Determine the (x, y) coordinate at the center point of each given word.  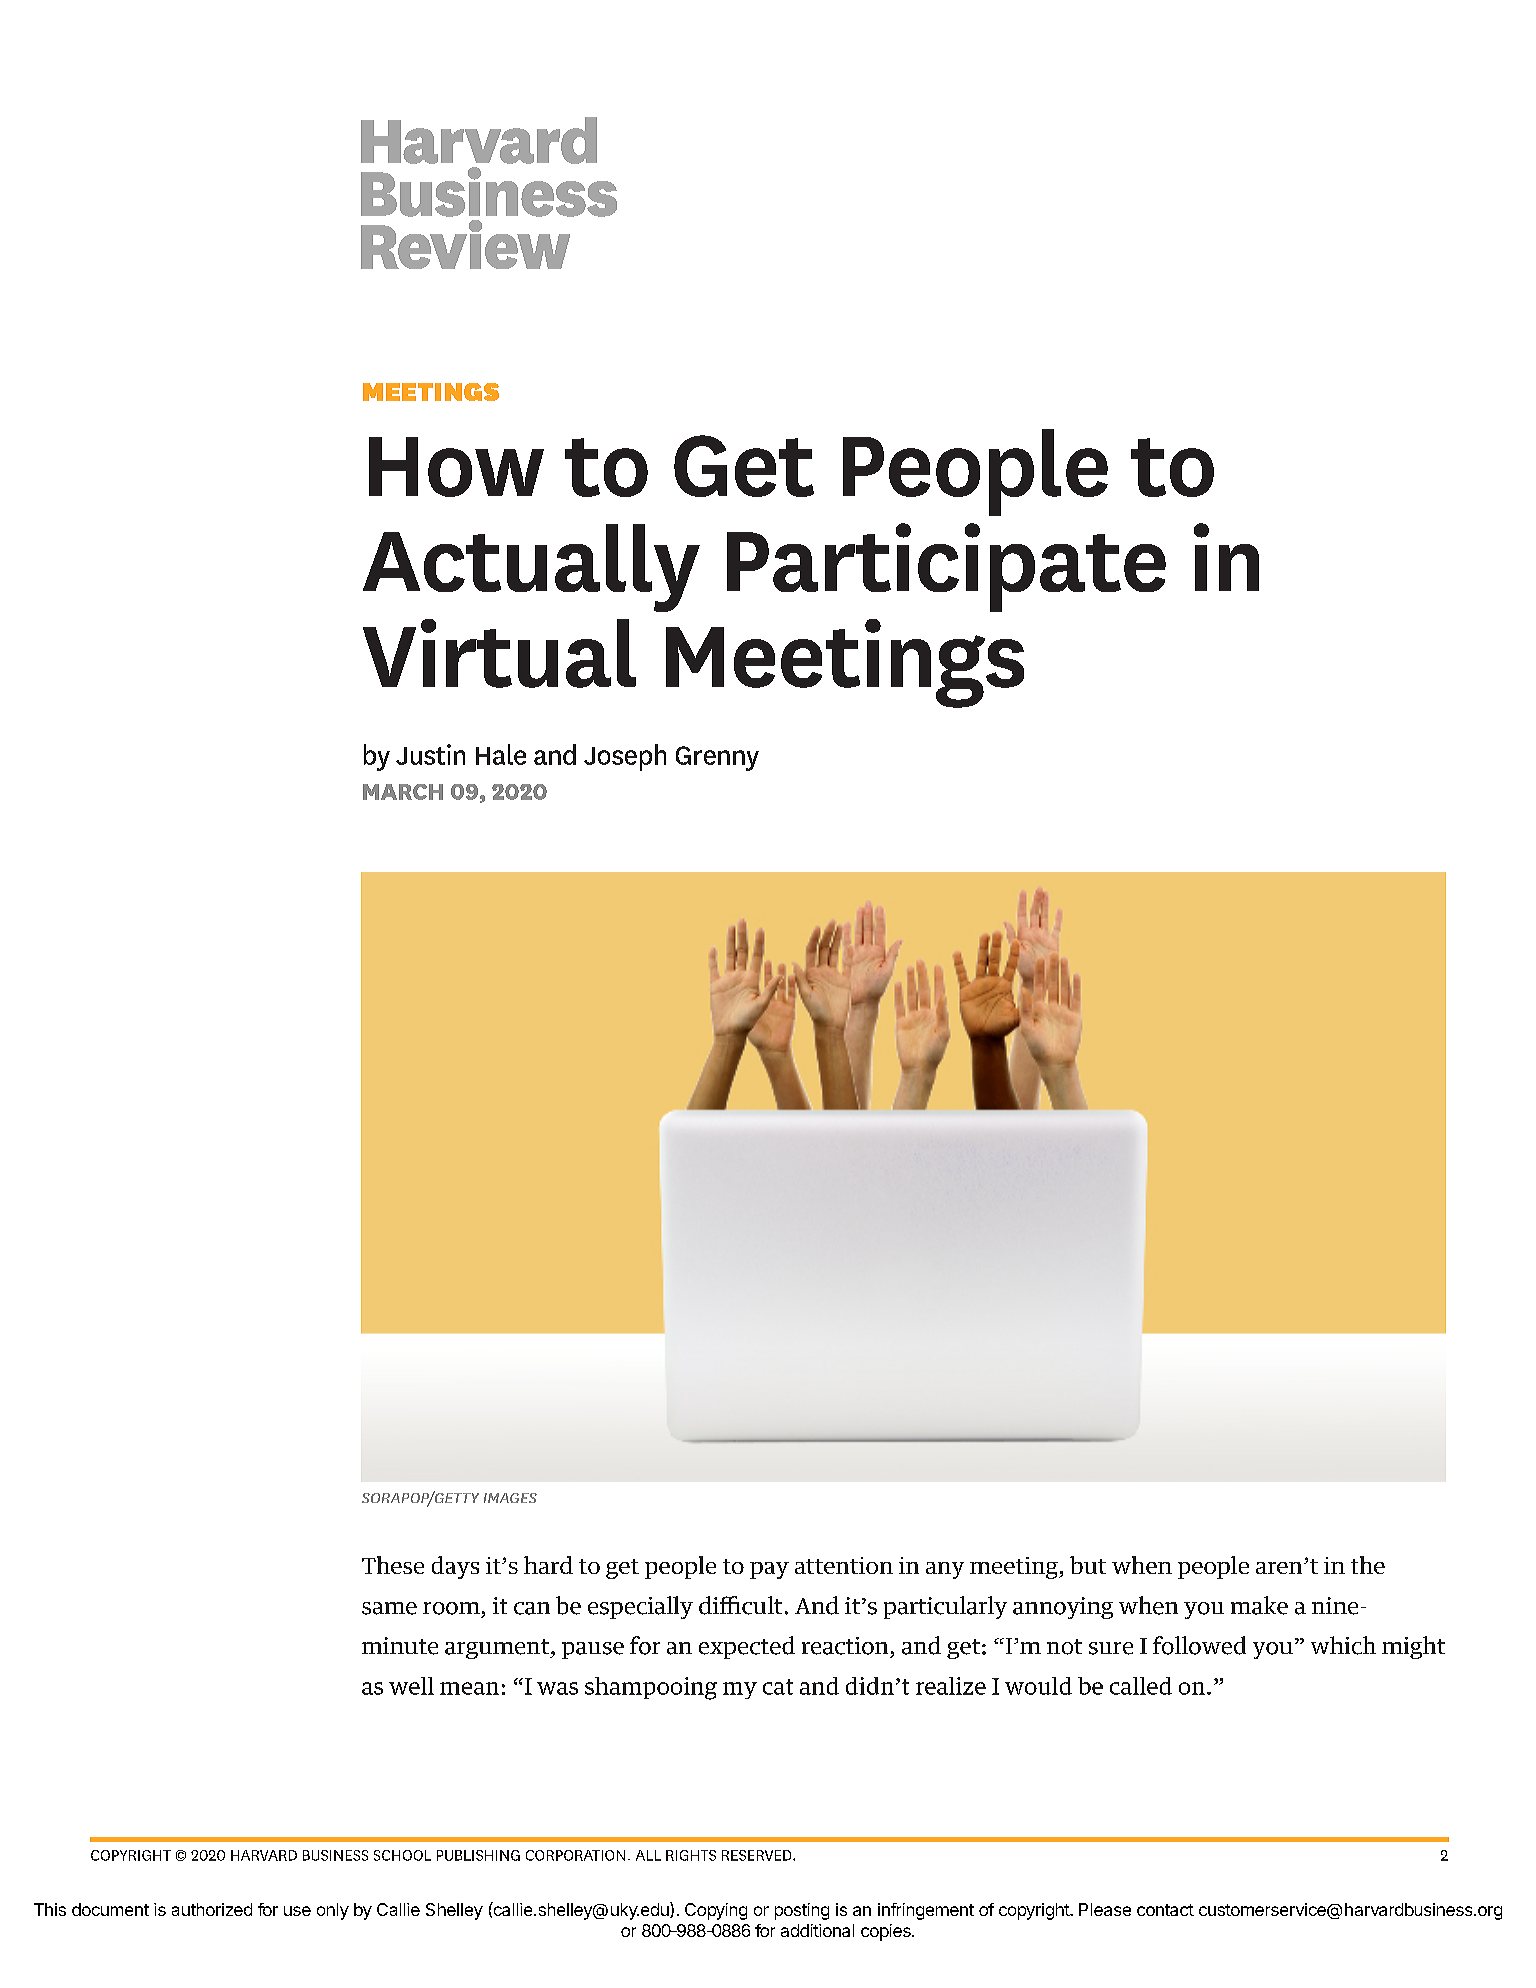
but (1088, 1565)
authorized (212, 1909)
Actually (531, 568)
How (456, 467)
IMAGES (510, 1498)
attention (844, 1565)
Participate (946, 567)
